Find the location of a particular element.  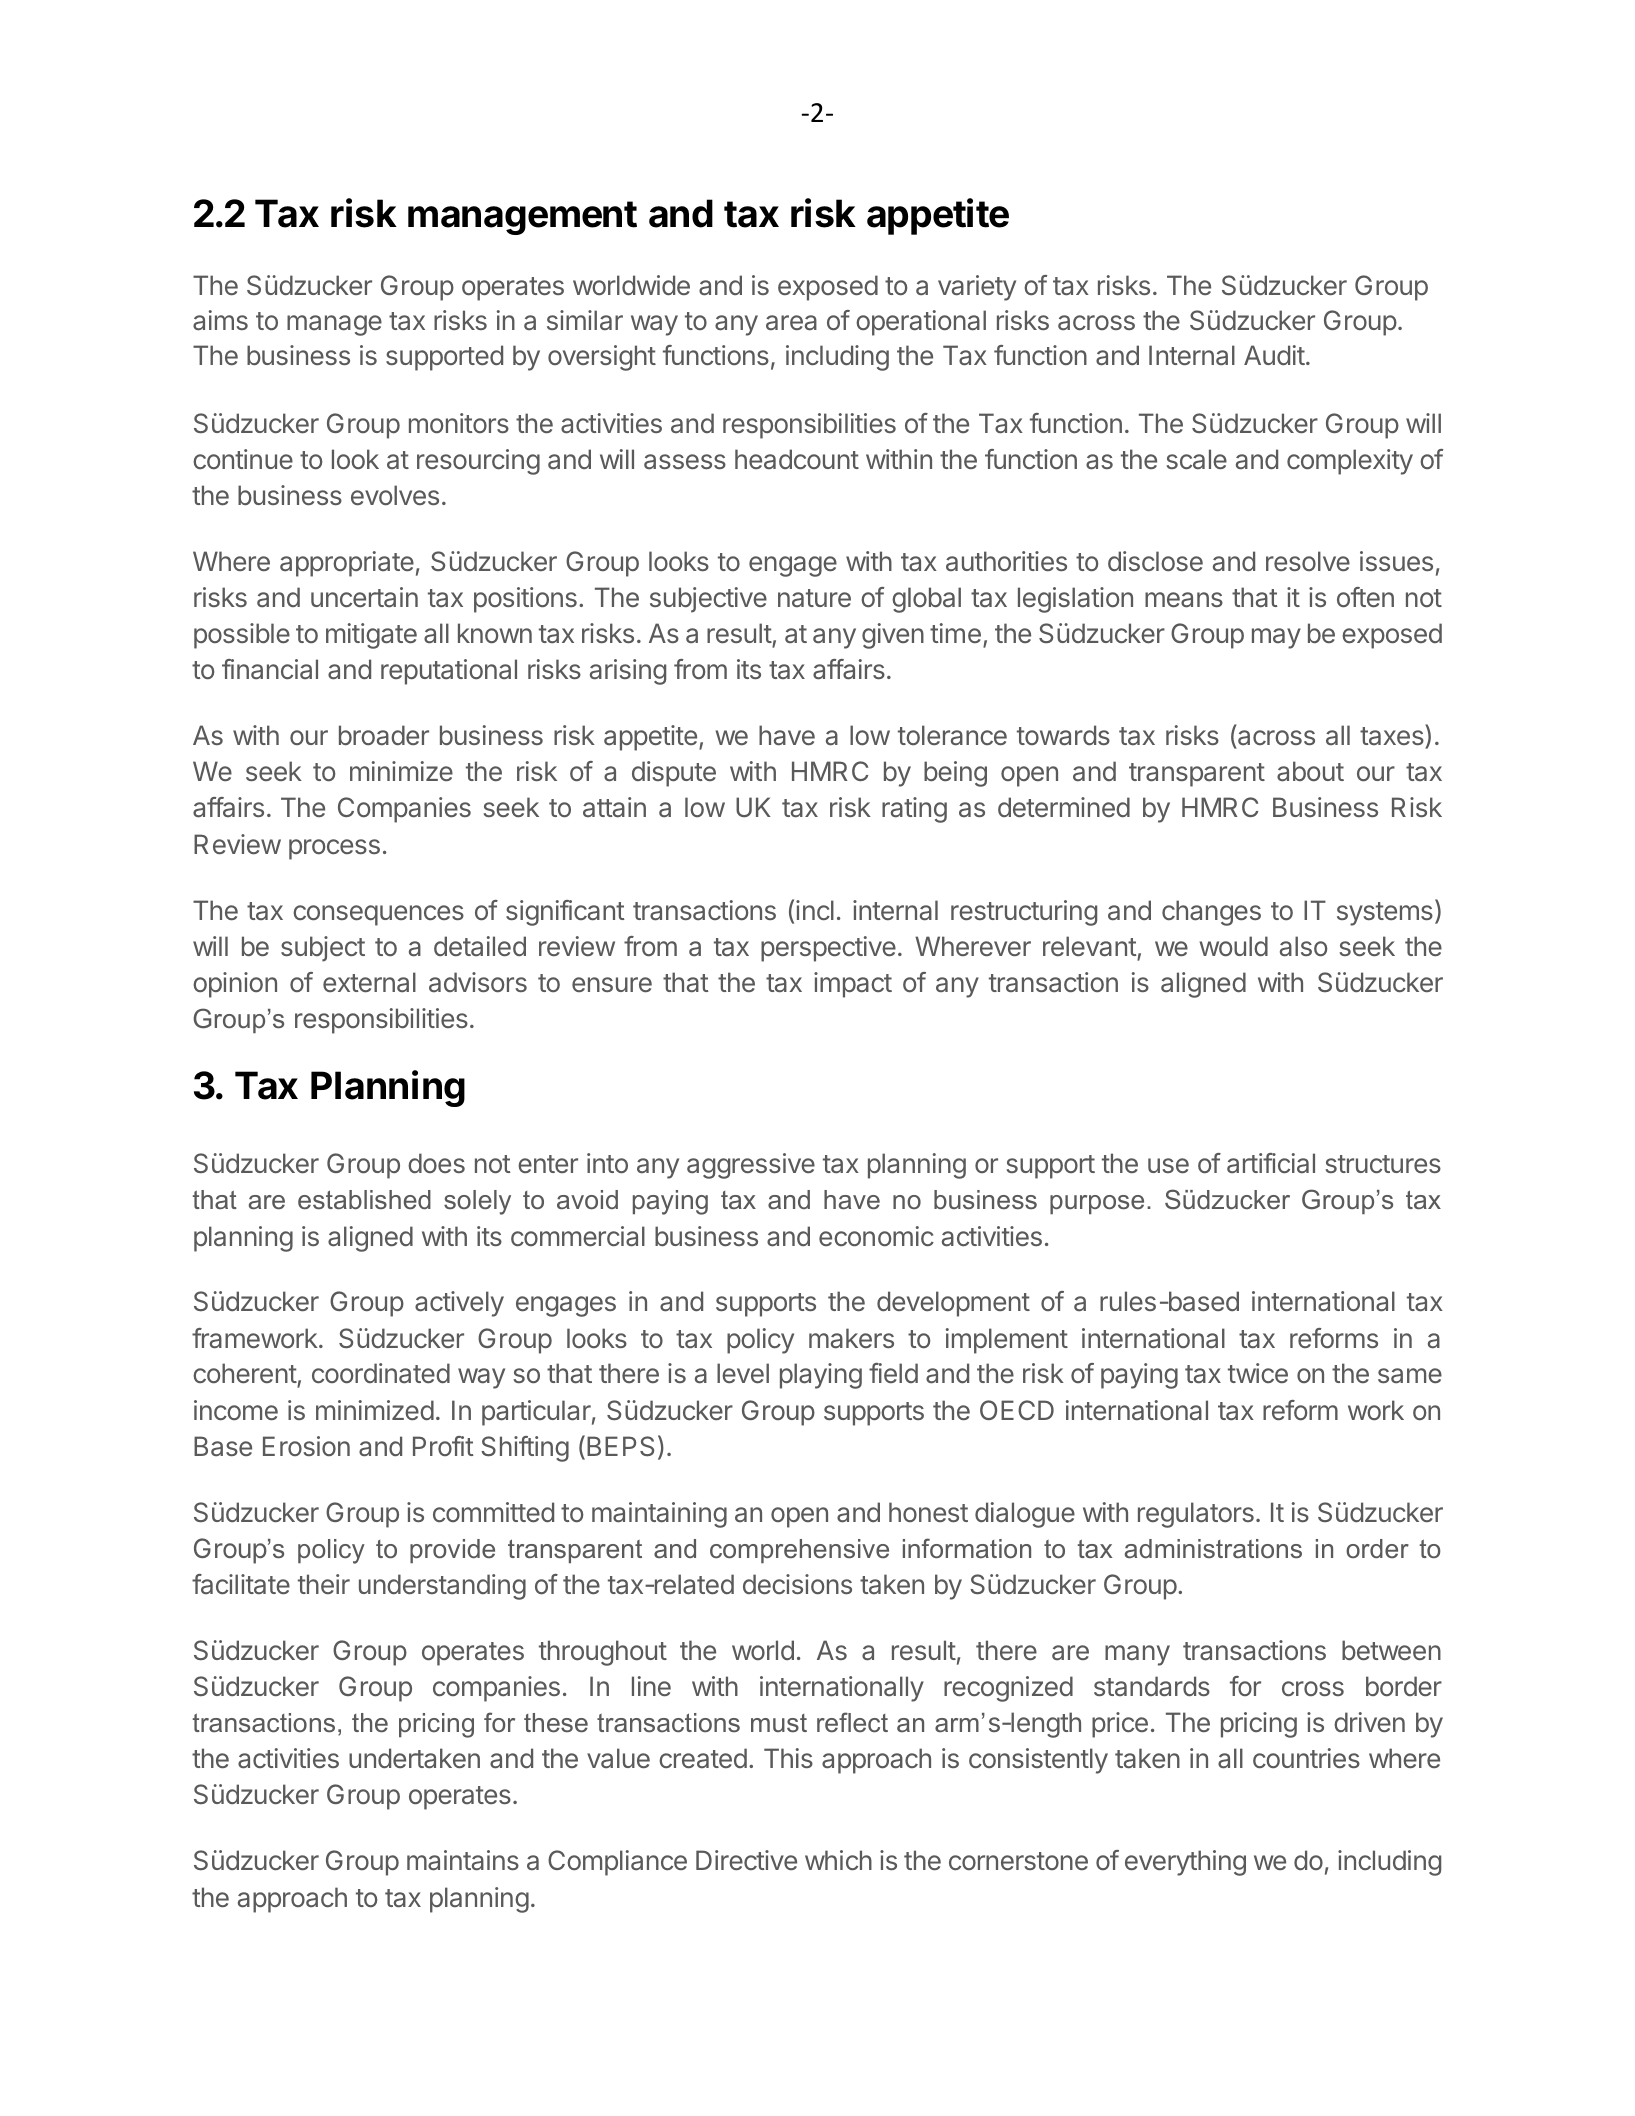

area is located at coordinates (791, 323).
